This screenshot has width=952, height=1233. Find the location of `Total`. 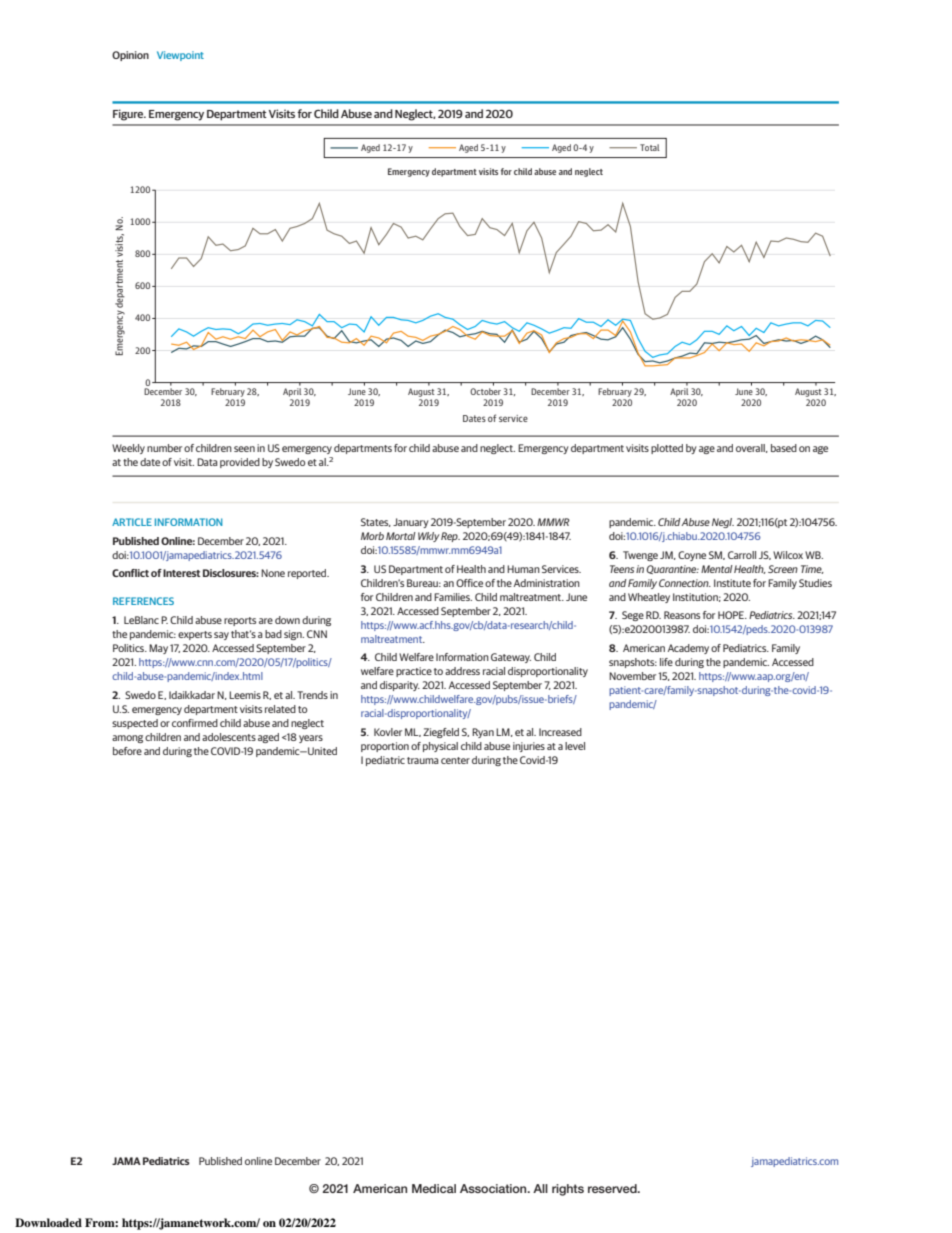

Total is located at coordinates (650, 147).
